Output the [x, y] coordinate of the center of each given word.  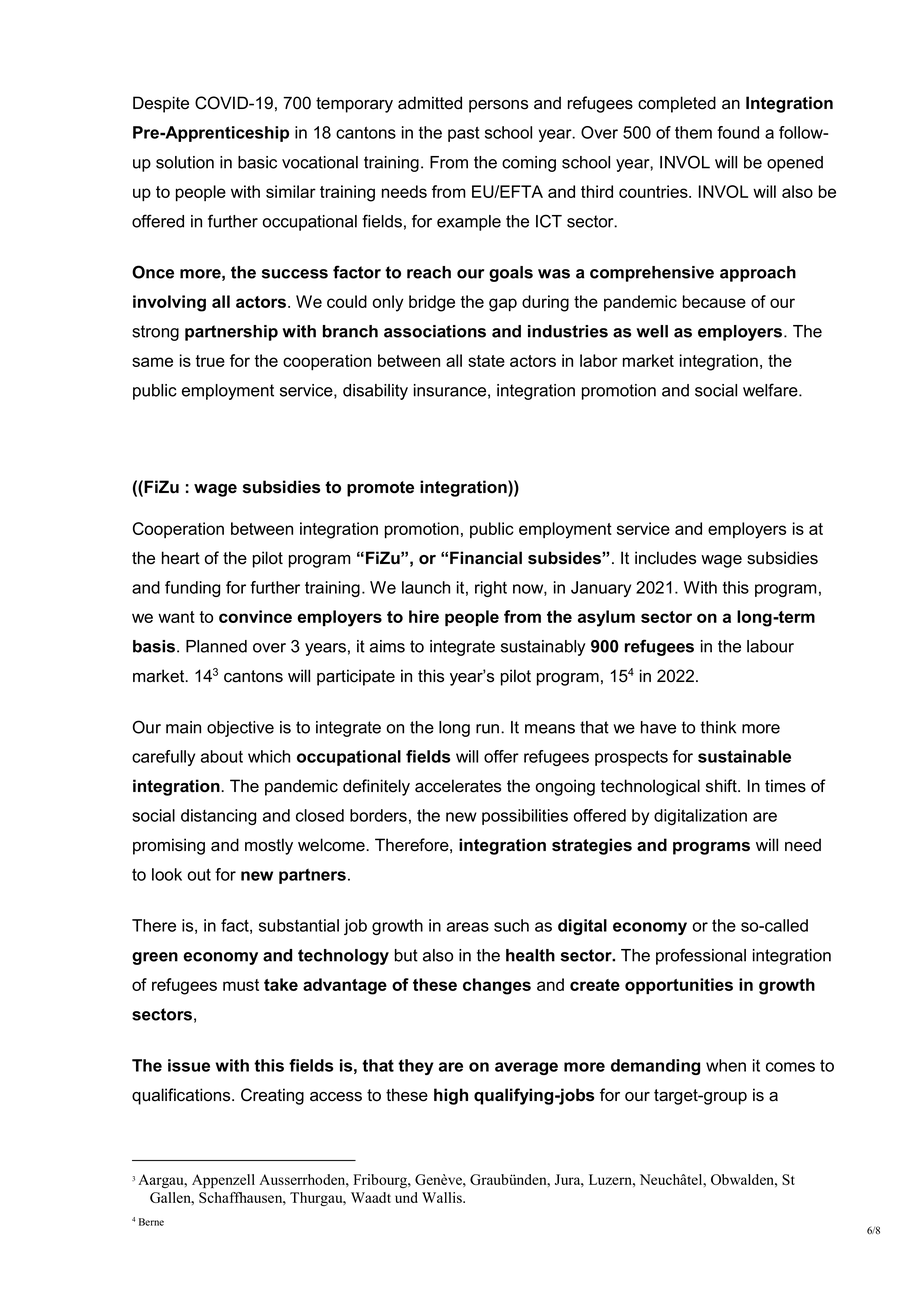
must [241, 985]
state [486, 361]
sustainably [543, 648]
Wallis [443, 1197]
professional [701, 956]
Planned [216, 646]
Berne [151, 1222]
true [210, 361]
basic [257, 162]
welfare [771, 390]
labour [770, 646]
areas [468, 927]
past [464, 134]
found [738, 132]
